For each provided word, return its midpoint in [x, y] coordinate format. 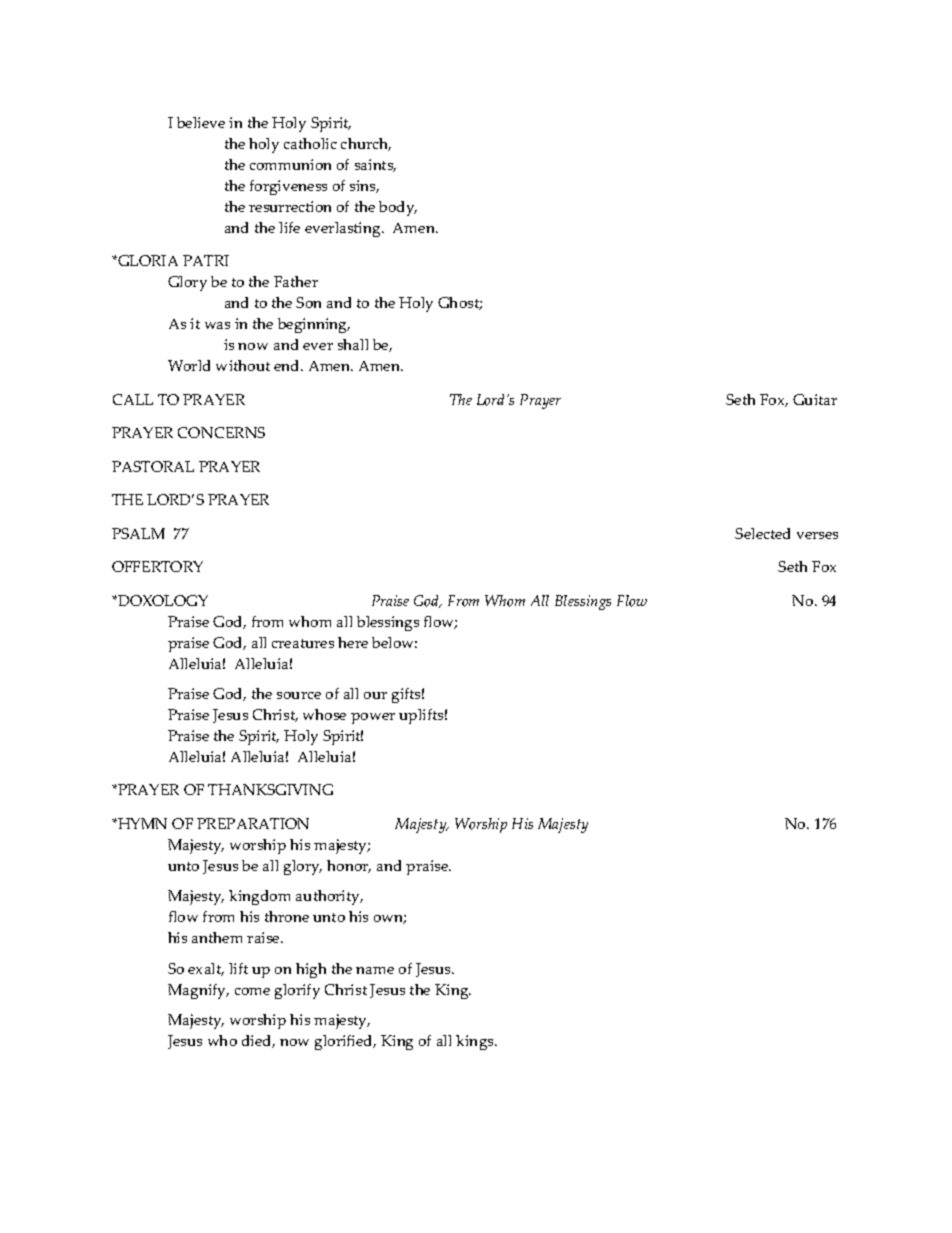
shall [353, 344]
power [373, 718]
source [299, 695]
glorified [345, 1042]
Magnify [198, 991]
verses [817, 535]
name [375, 970]
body [398, 208]
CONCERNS [221, 432]
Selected [762, 533]
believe [201, 122]
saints [375, 165]
